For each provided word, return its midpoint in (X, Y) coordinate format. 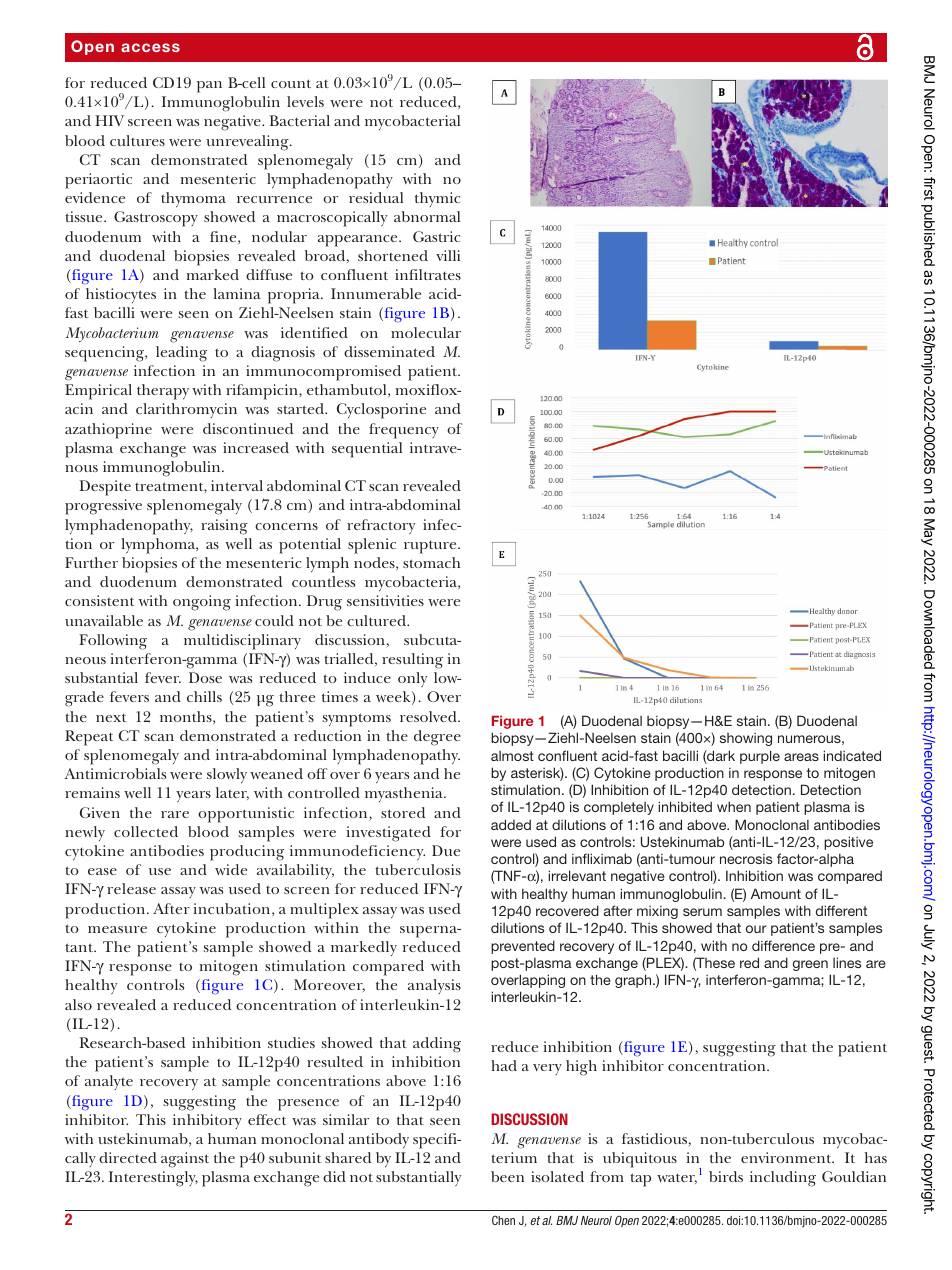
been (507, 1176)
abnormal (427, 216)
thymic (437, 199)
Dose (205, 677)
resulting (412, 661)
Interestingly (153, 1179)
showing (746, 739)
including (783, 1179)
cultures (137, 140)
